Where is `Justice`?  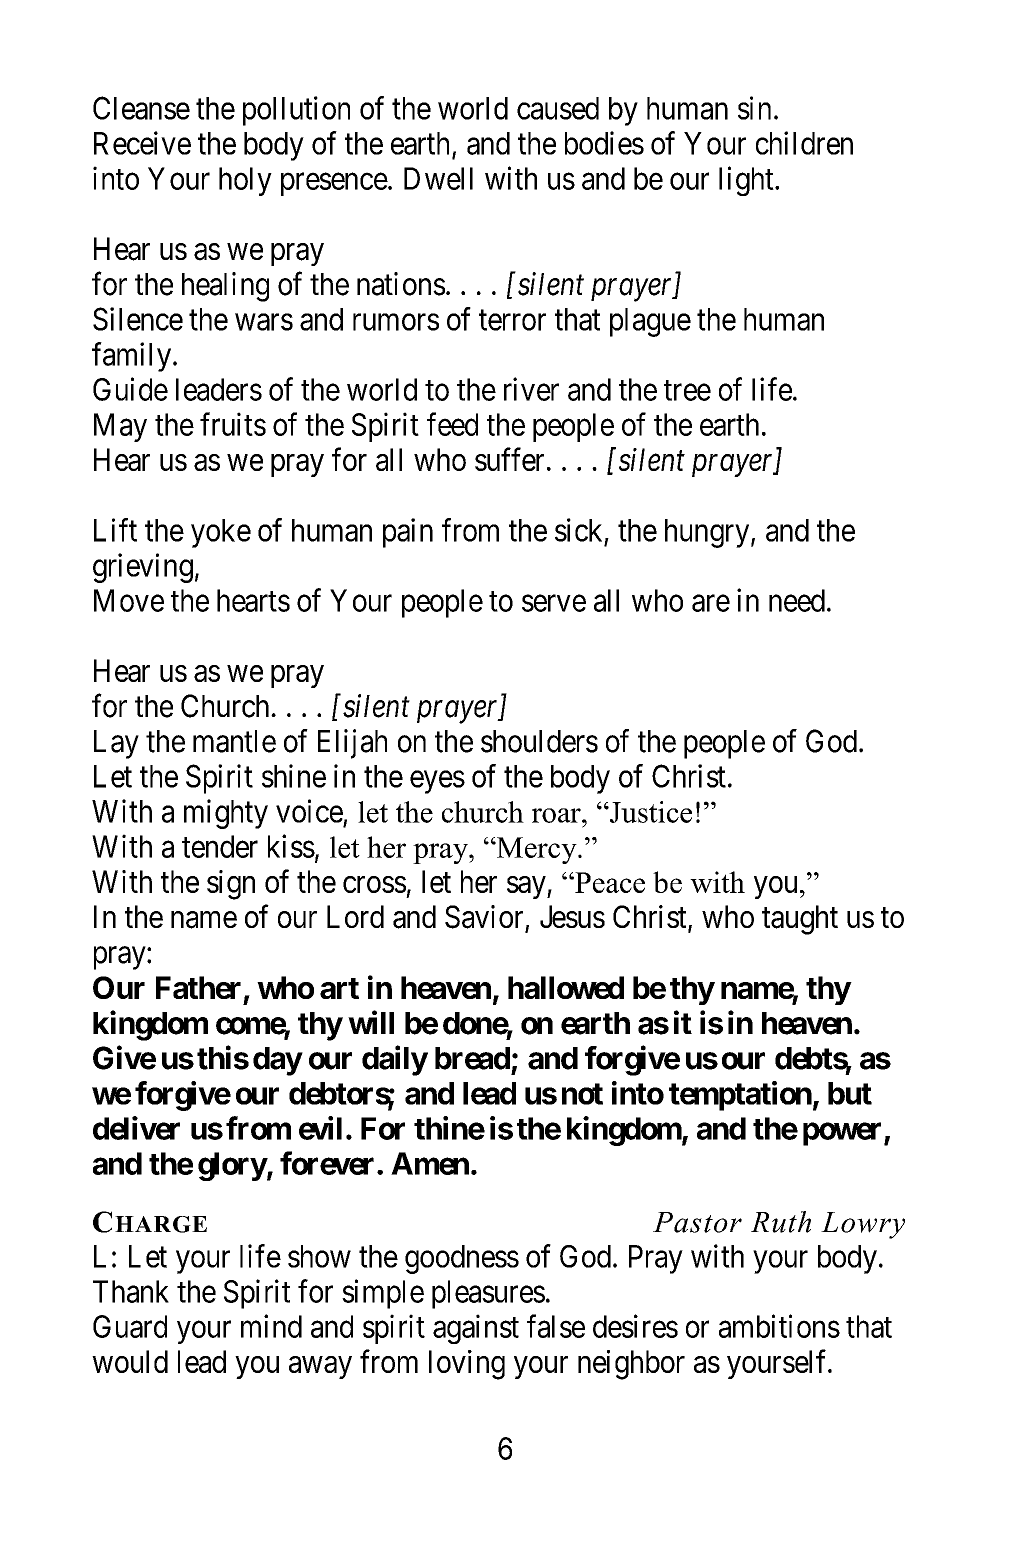 Justice is located at coordinates (650, 812).
